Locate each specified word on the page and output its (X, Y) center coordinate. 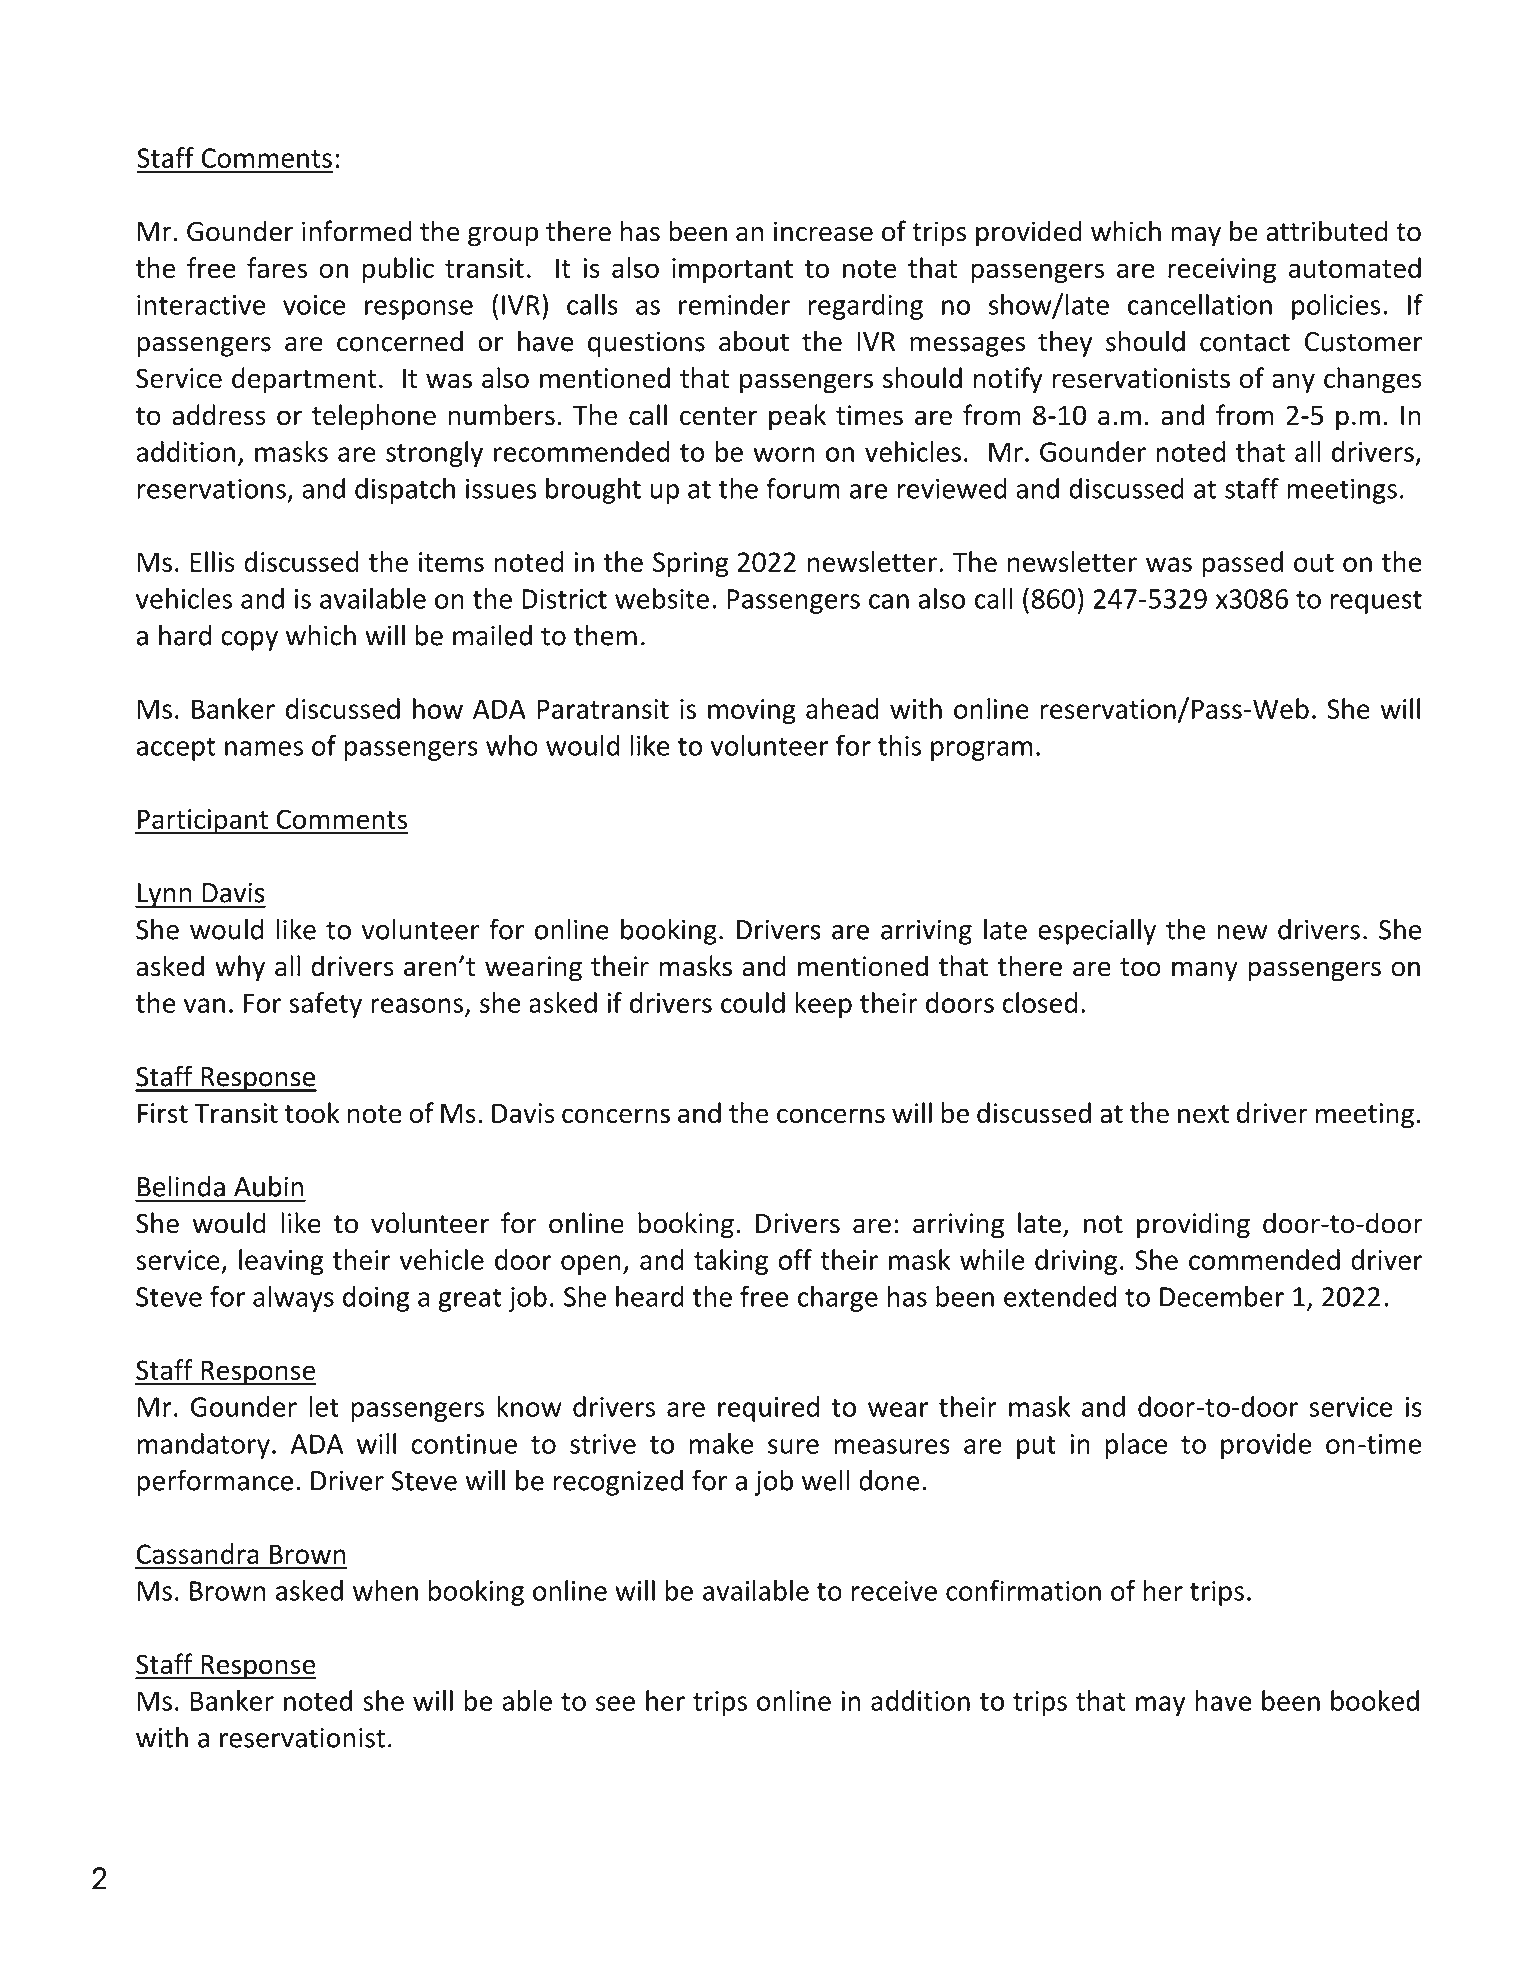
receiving (1222, 270)
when (385, 1590)
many (1205, 971)
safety (325, 1005)
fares (277, 267)
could (753, 1002)
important (732, 270)
